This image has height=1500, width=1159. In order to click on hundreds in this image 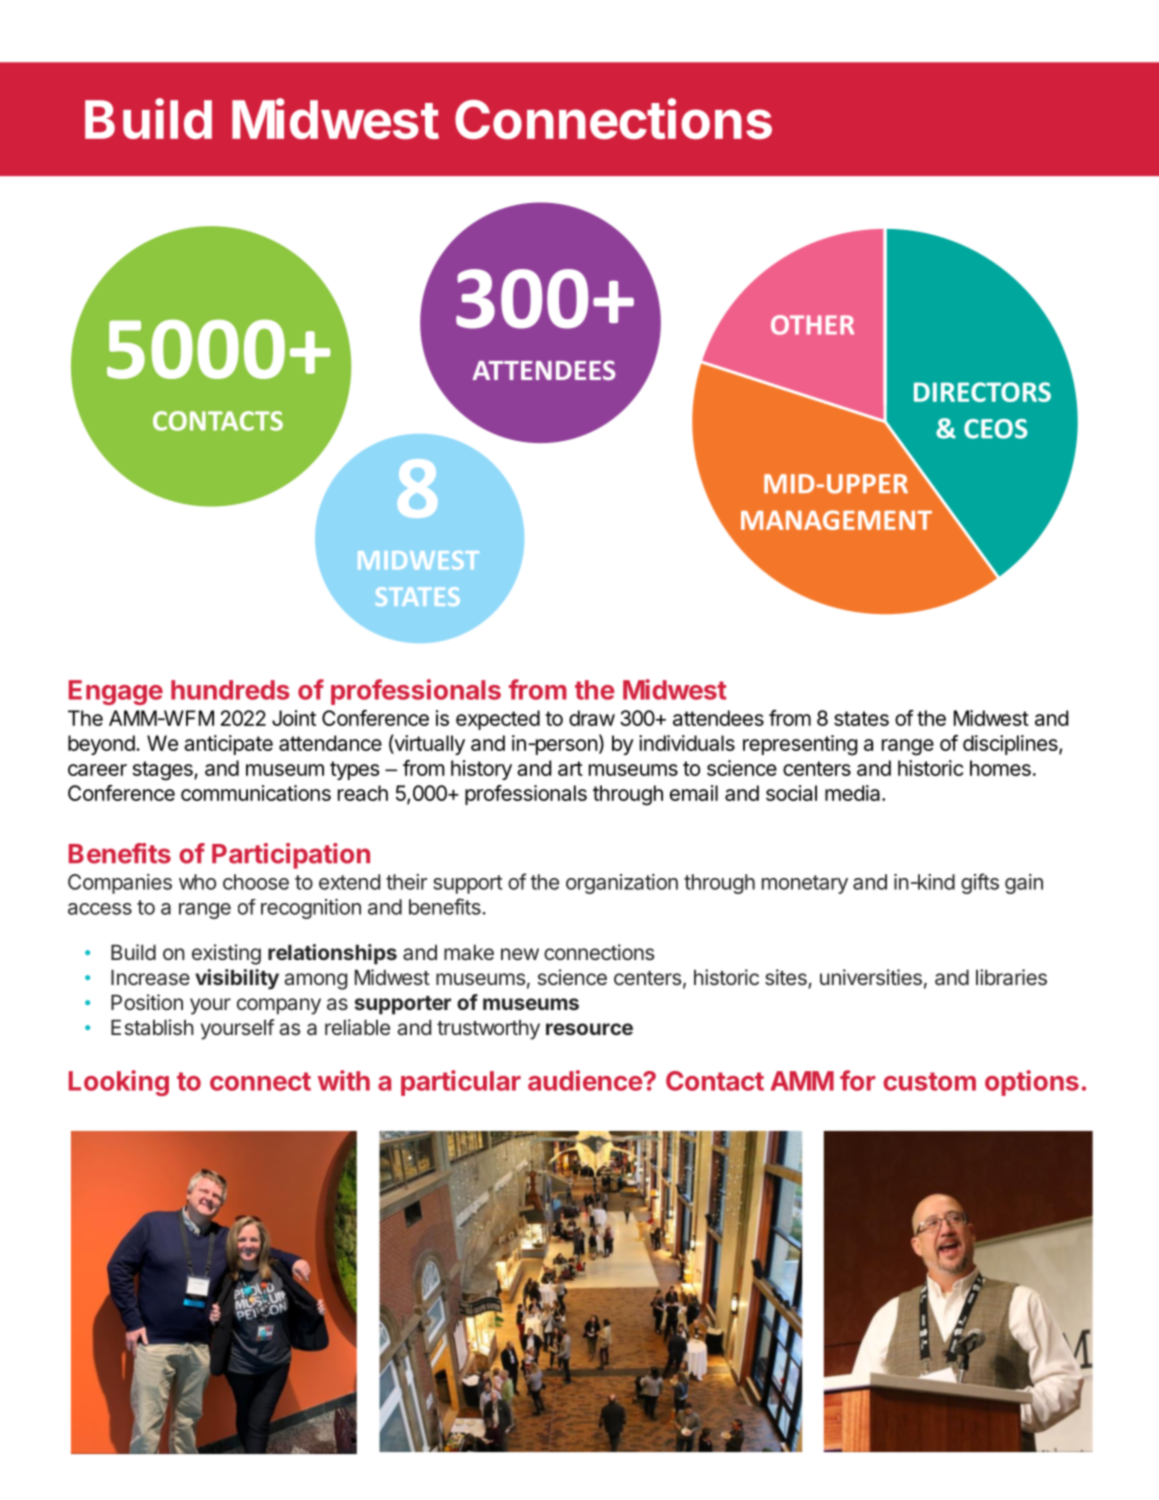, I will do `click(230, 690)`.
